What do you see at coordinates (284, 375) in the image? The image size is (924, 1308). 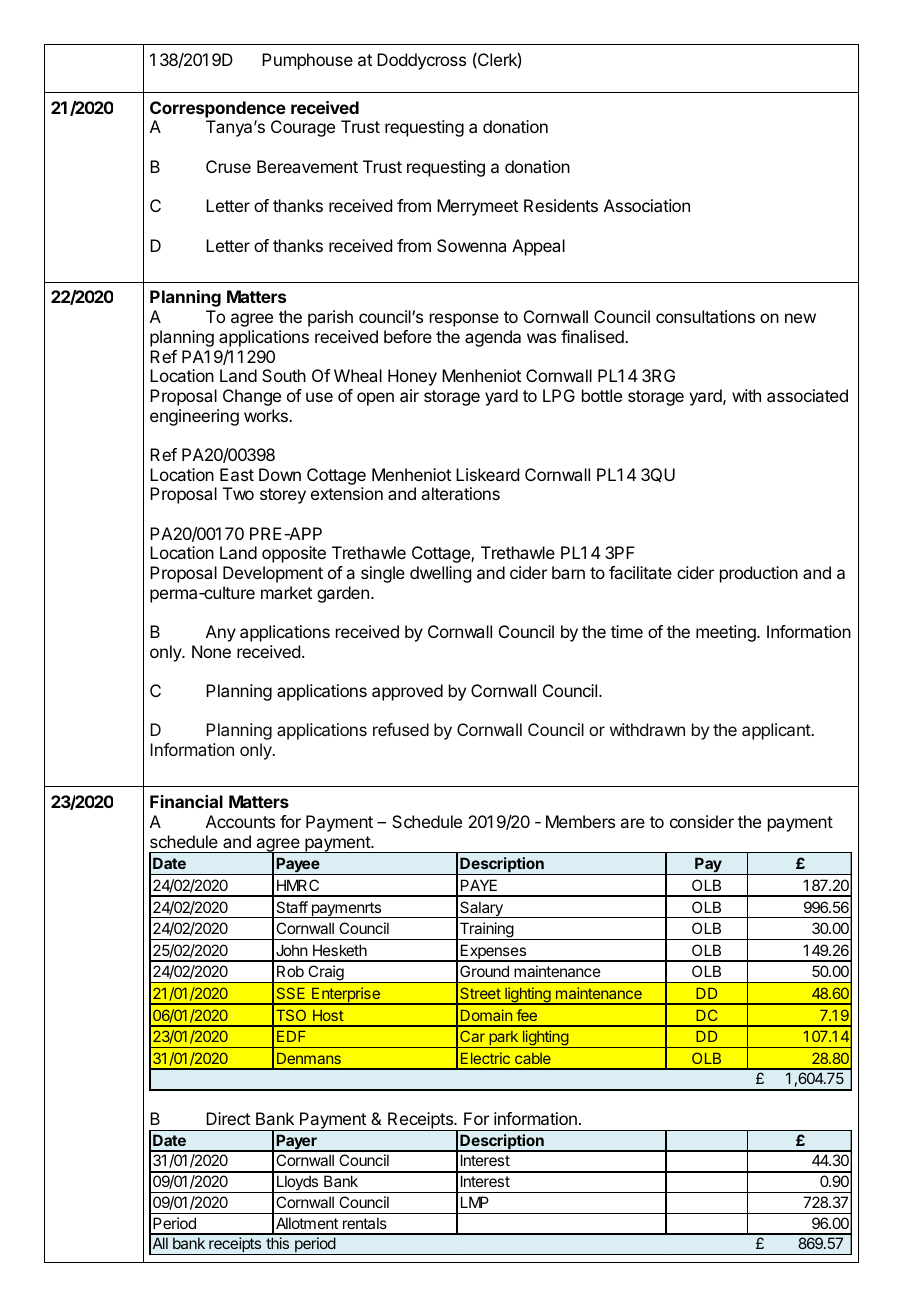 I see `South` at bounding box center [284, 375].
